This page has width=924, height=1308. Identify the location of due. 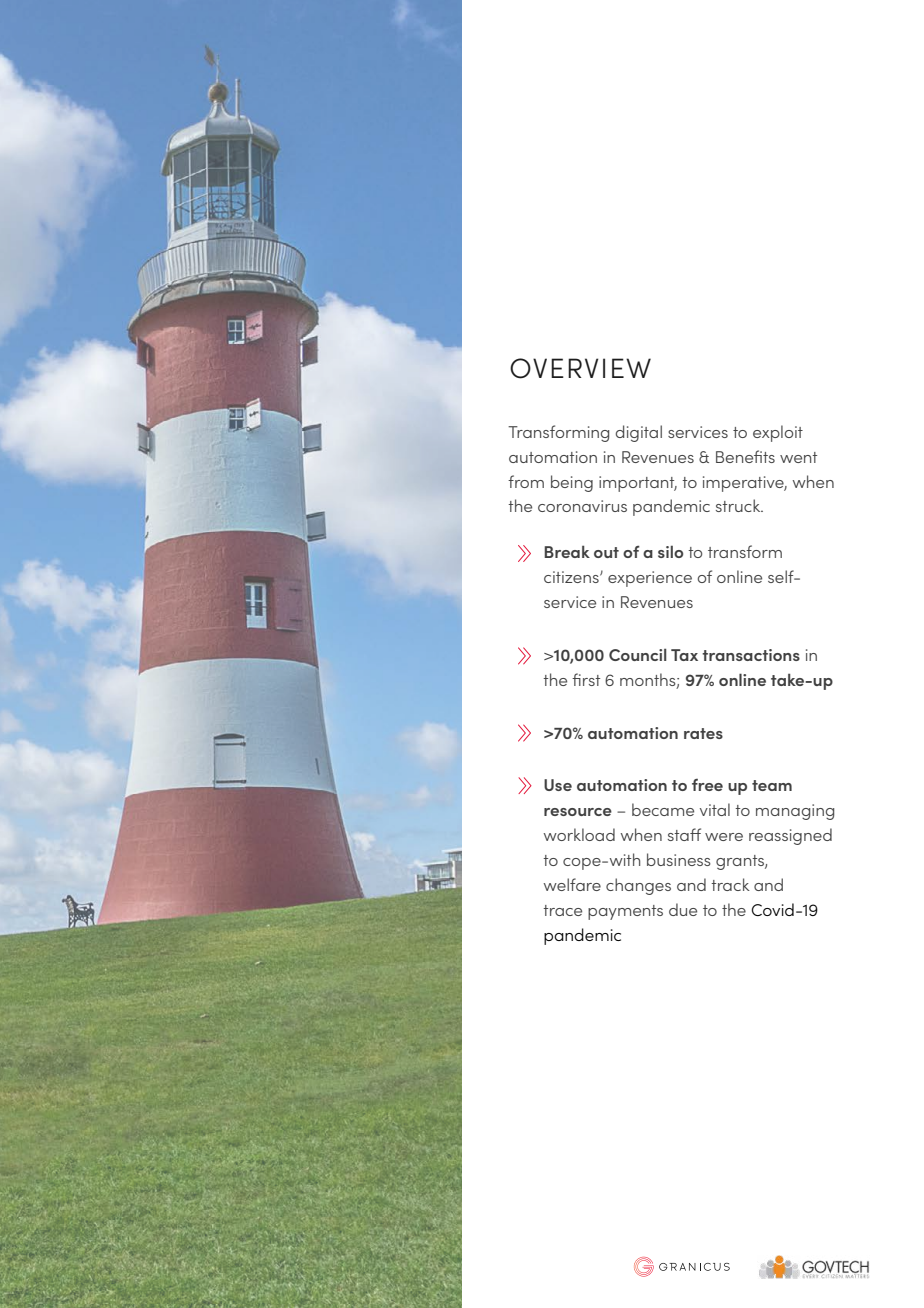
(683, 909).
